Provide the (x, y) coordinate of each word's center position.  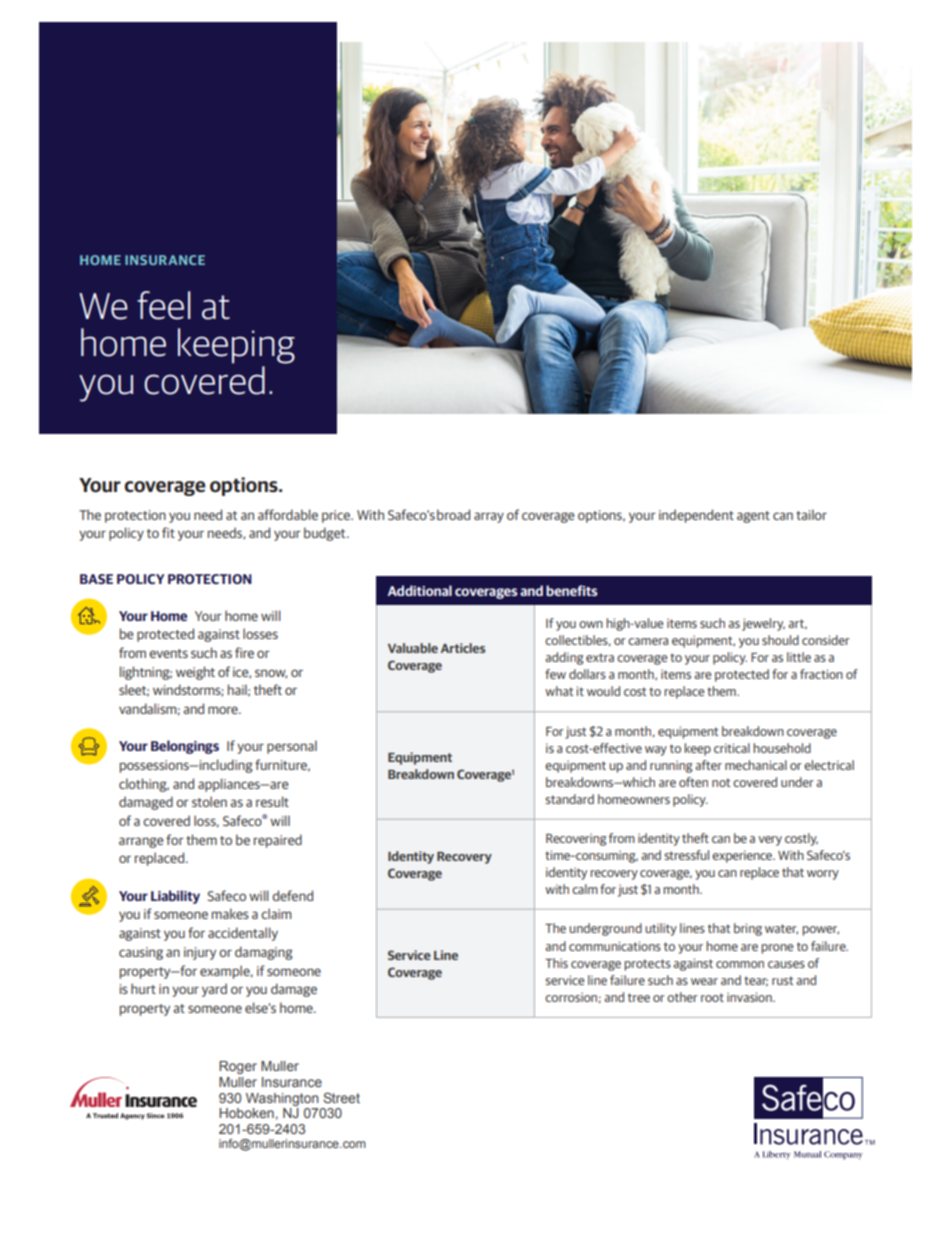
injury (200, 953)
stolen (209, 801)
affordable (288, 514)
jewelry (763, 624)
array (489, 517)
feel (163, 305)
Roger (238, 1067)
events (168, 653)
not (721, 782)
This (556, 963)
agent (753, 517)
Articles (463, 648)
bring (748, 929)
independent (696, 516)
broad (453, 514)
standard (569, 799)
